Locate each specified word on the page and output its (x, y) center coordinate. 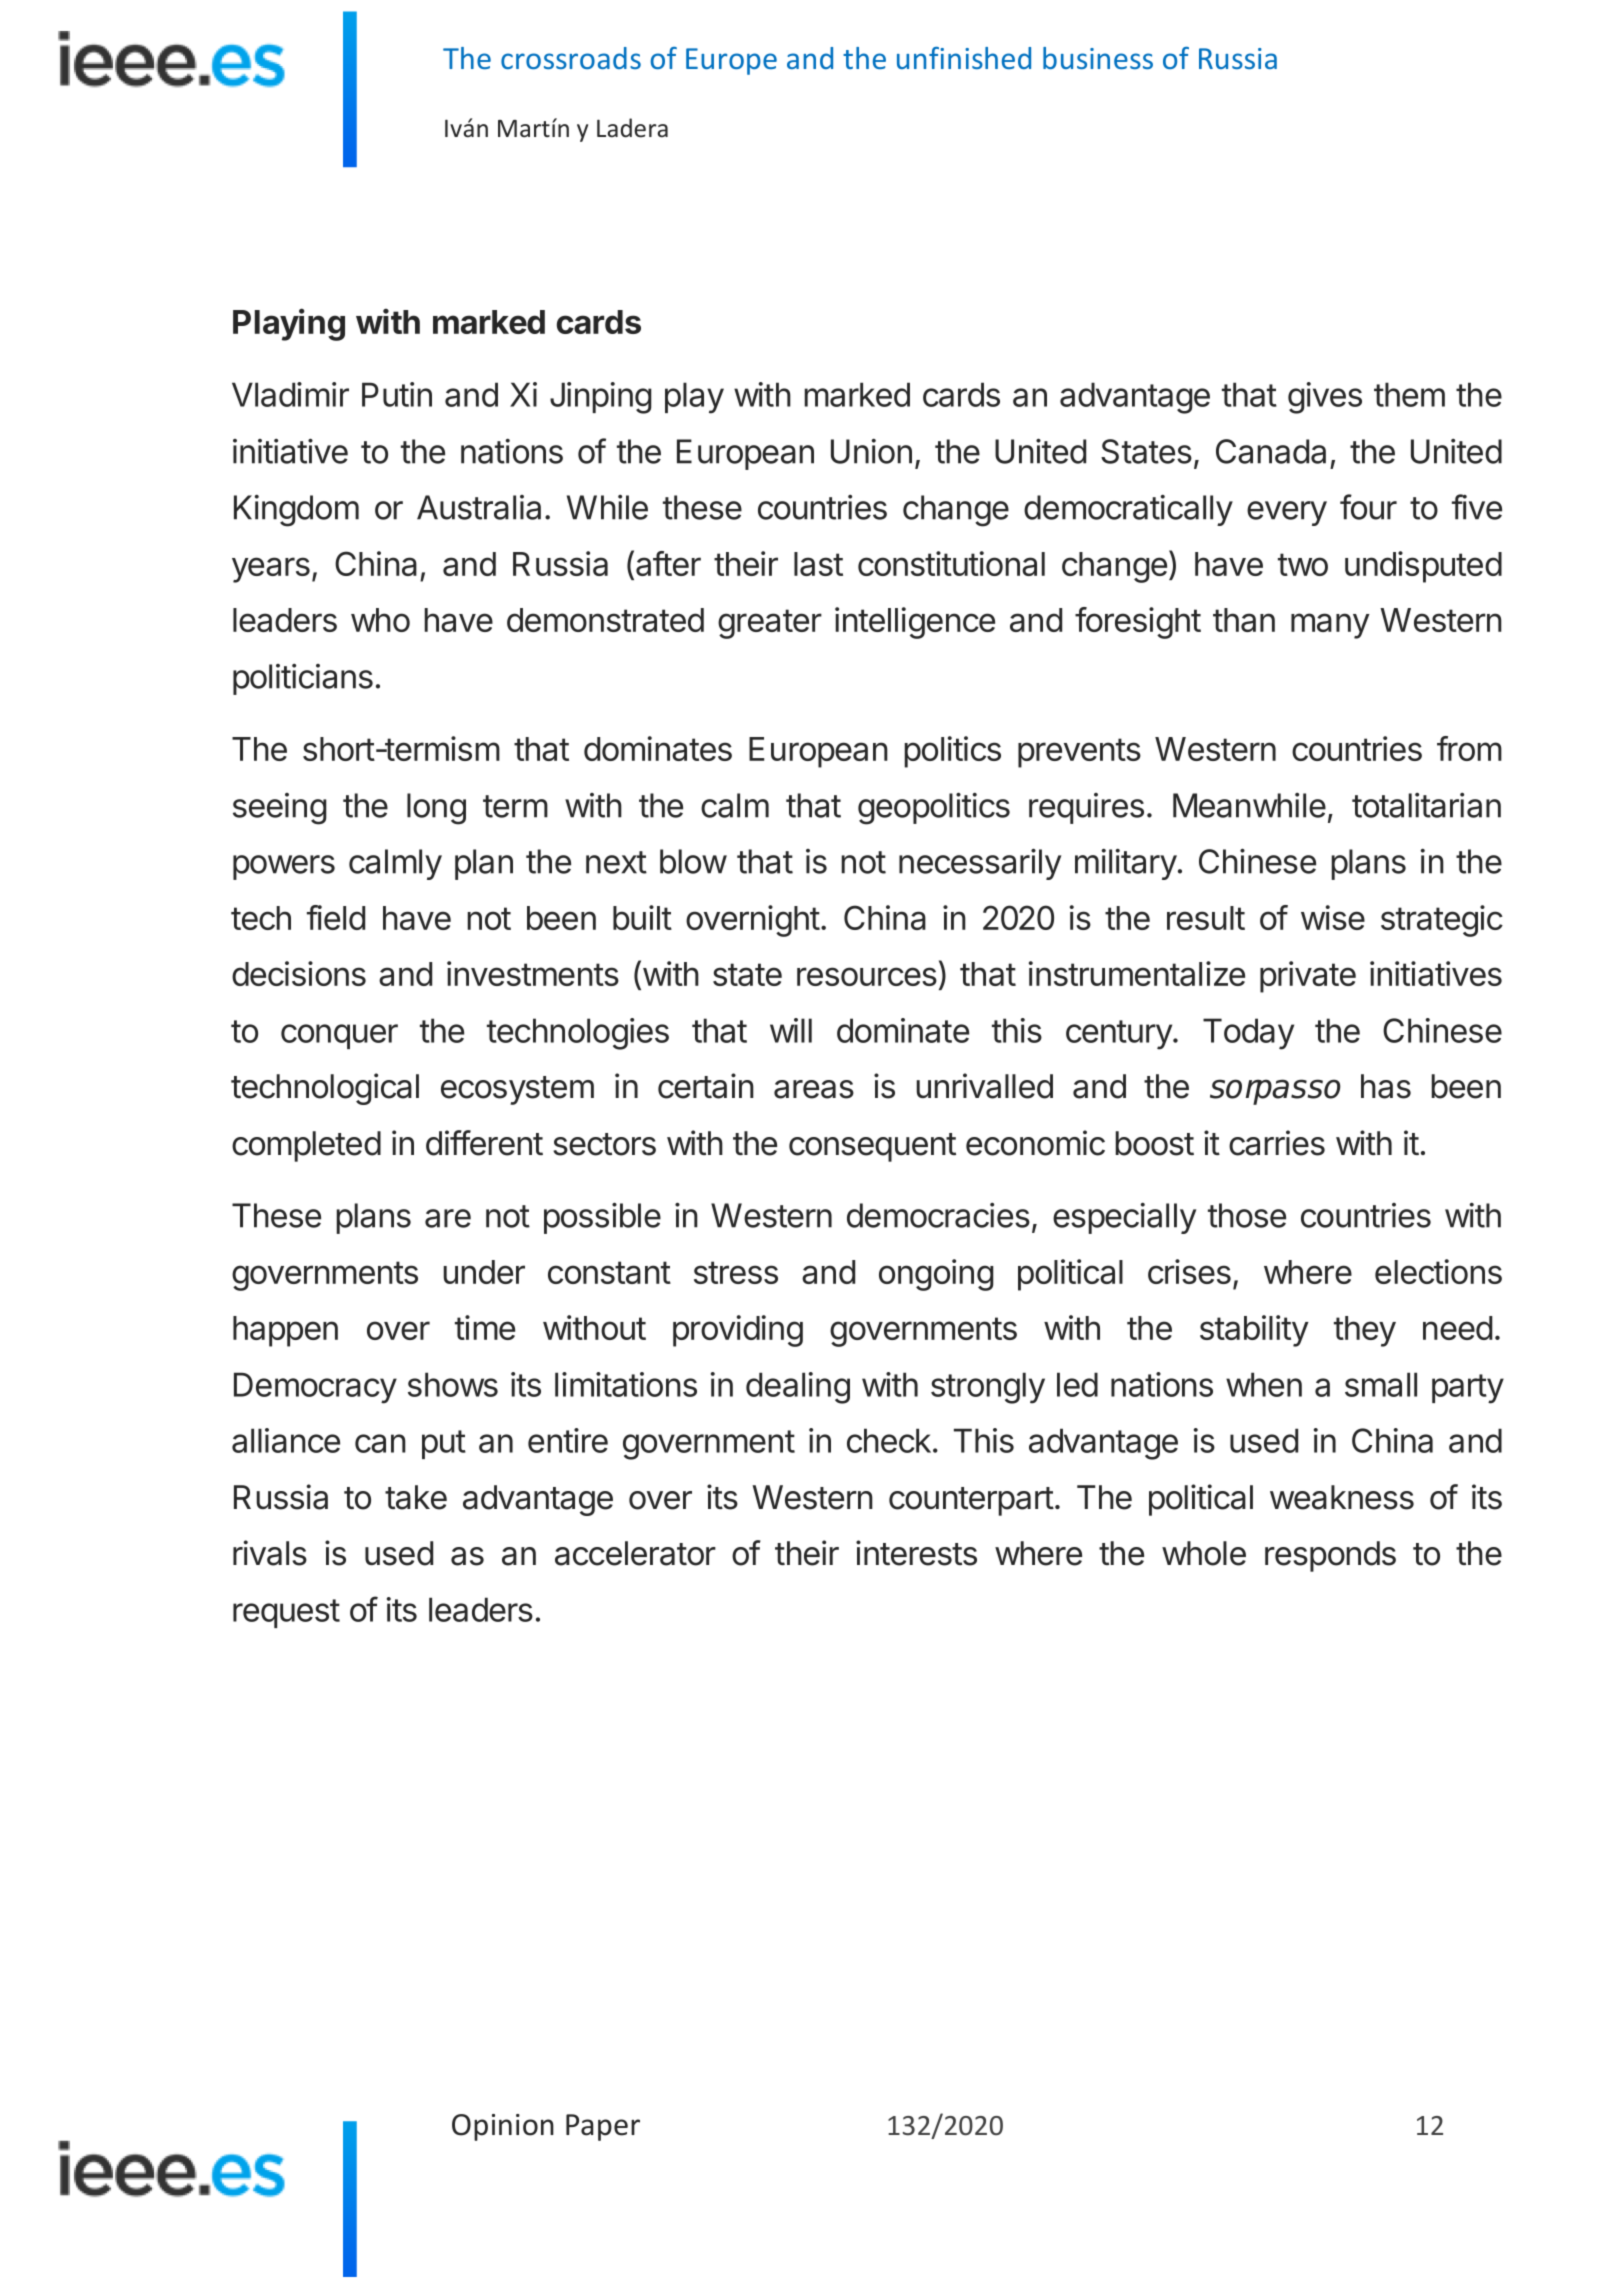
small (1381, 1384)
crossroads (571, 58)
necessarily (980, 864)
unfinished (964, 58)
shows (453, 1384)
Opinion (503, 2127)
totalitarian (1426, 805)
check (889, 1440)
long (436, 809)
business (1098, 58)
